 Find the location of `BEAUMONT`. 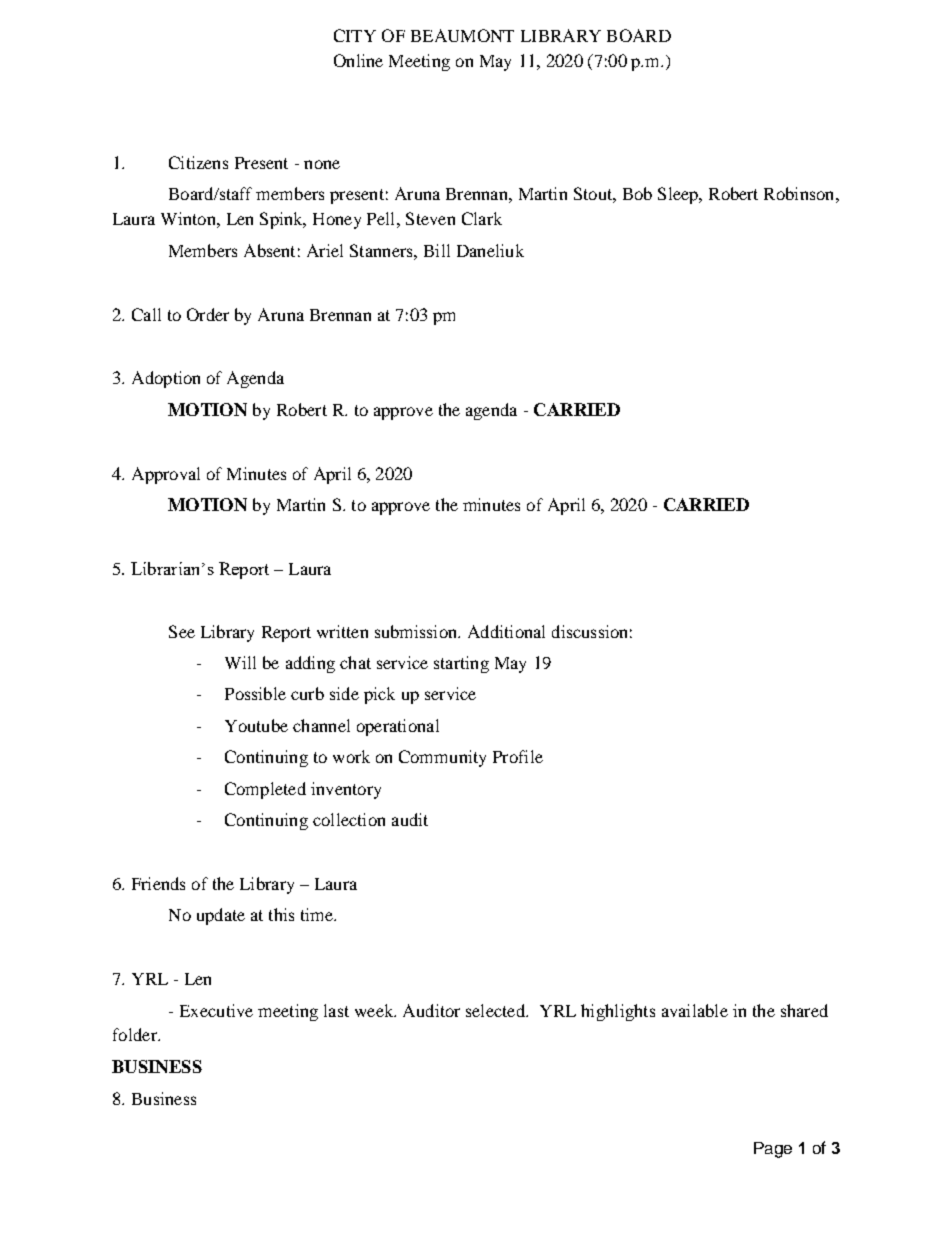

BEAUMONT is located at coordinates (462, 35).
